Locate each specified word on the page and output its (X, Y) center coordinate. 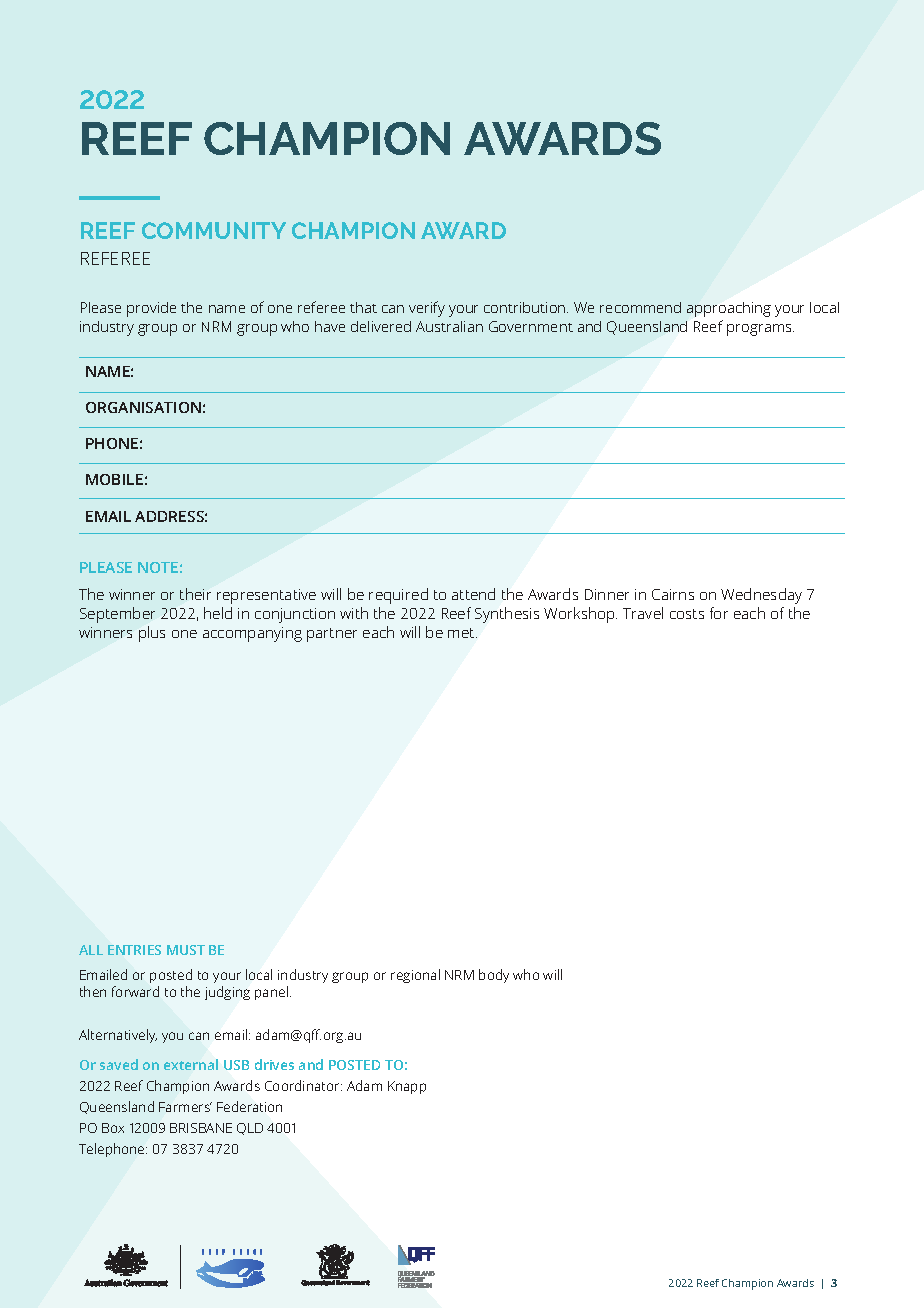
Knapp (407, 1087)
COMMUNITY (214, 230)
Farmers (185, 1107)
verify (427, 309)
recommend (640, 307)
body (494, 976)
